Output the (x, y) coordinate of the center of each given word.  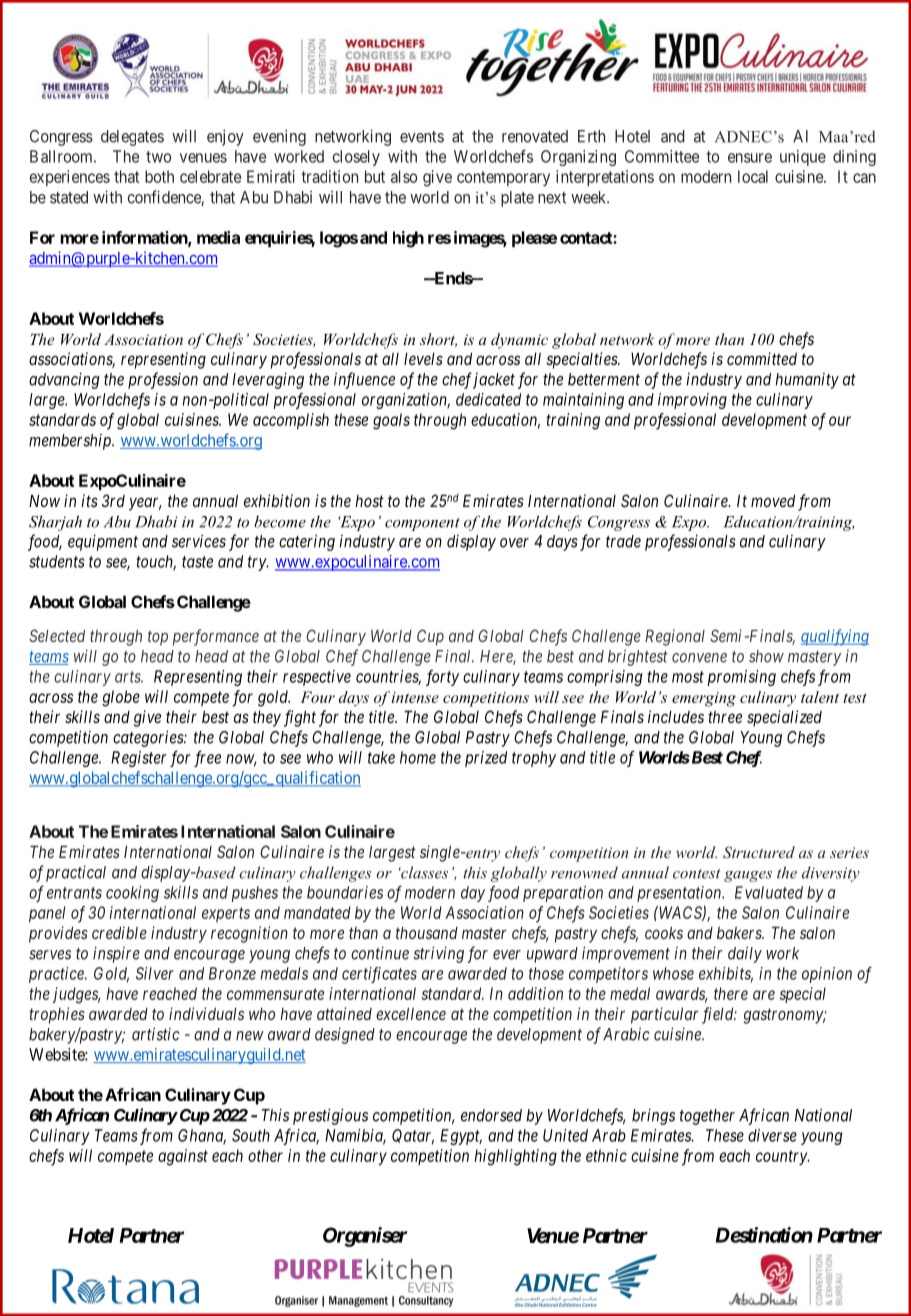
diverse (772, 1135)
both (159, 176)
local (753, 176)
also (404, 176)
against (183, 1157)
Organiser (365, 1237)
